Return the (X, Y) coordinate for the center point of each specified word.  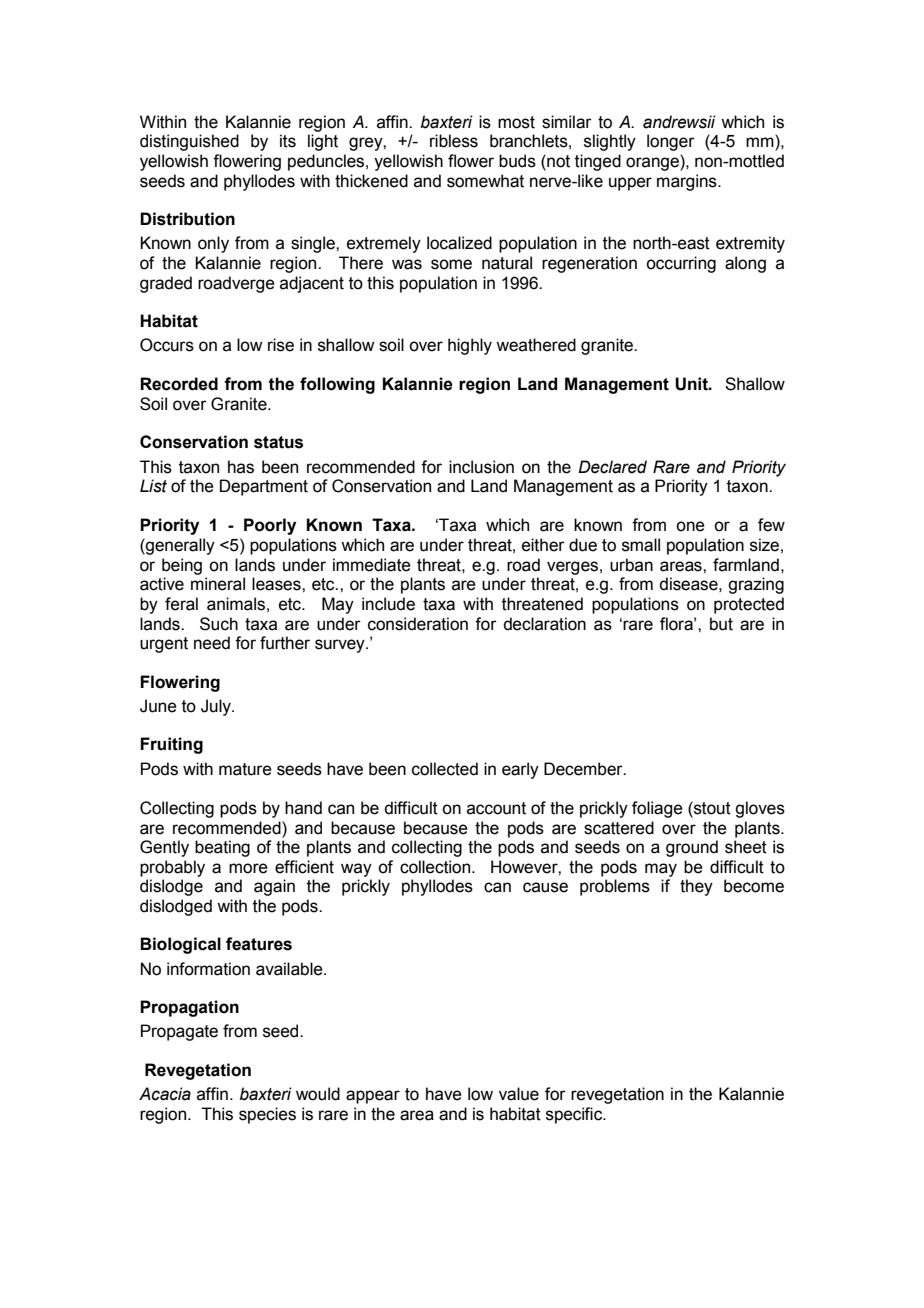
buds (517, 161)
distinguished (189, 142)
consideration (418, 624)
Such (219, 624)
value (519, 1094)
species (267, 1115)
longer (671, 142)
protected (749, 605)
